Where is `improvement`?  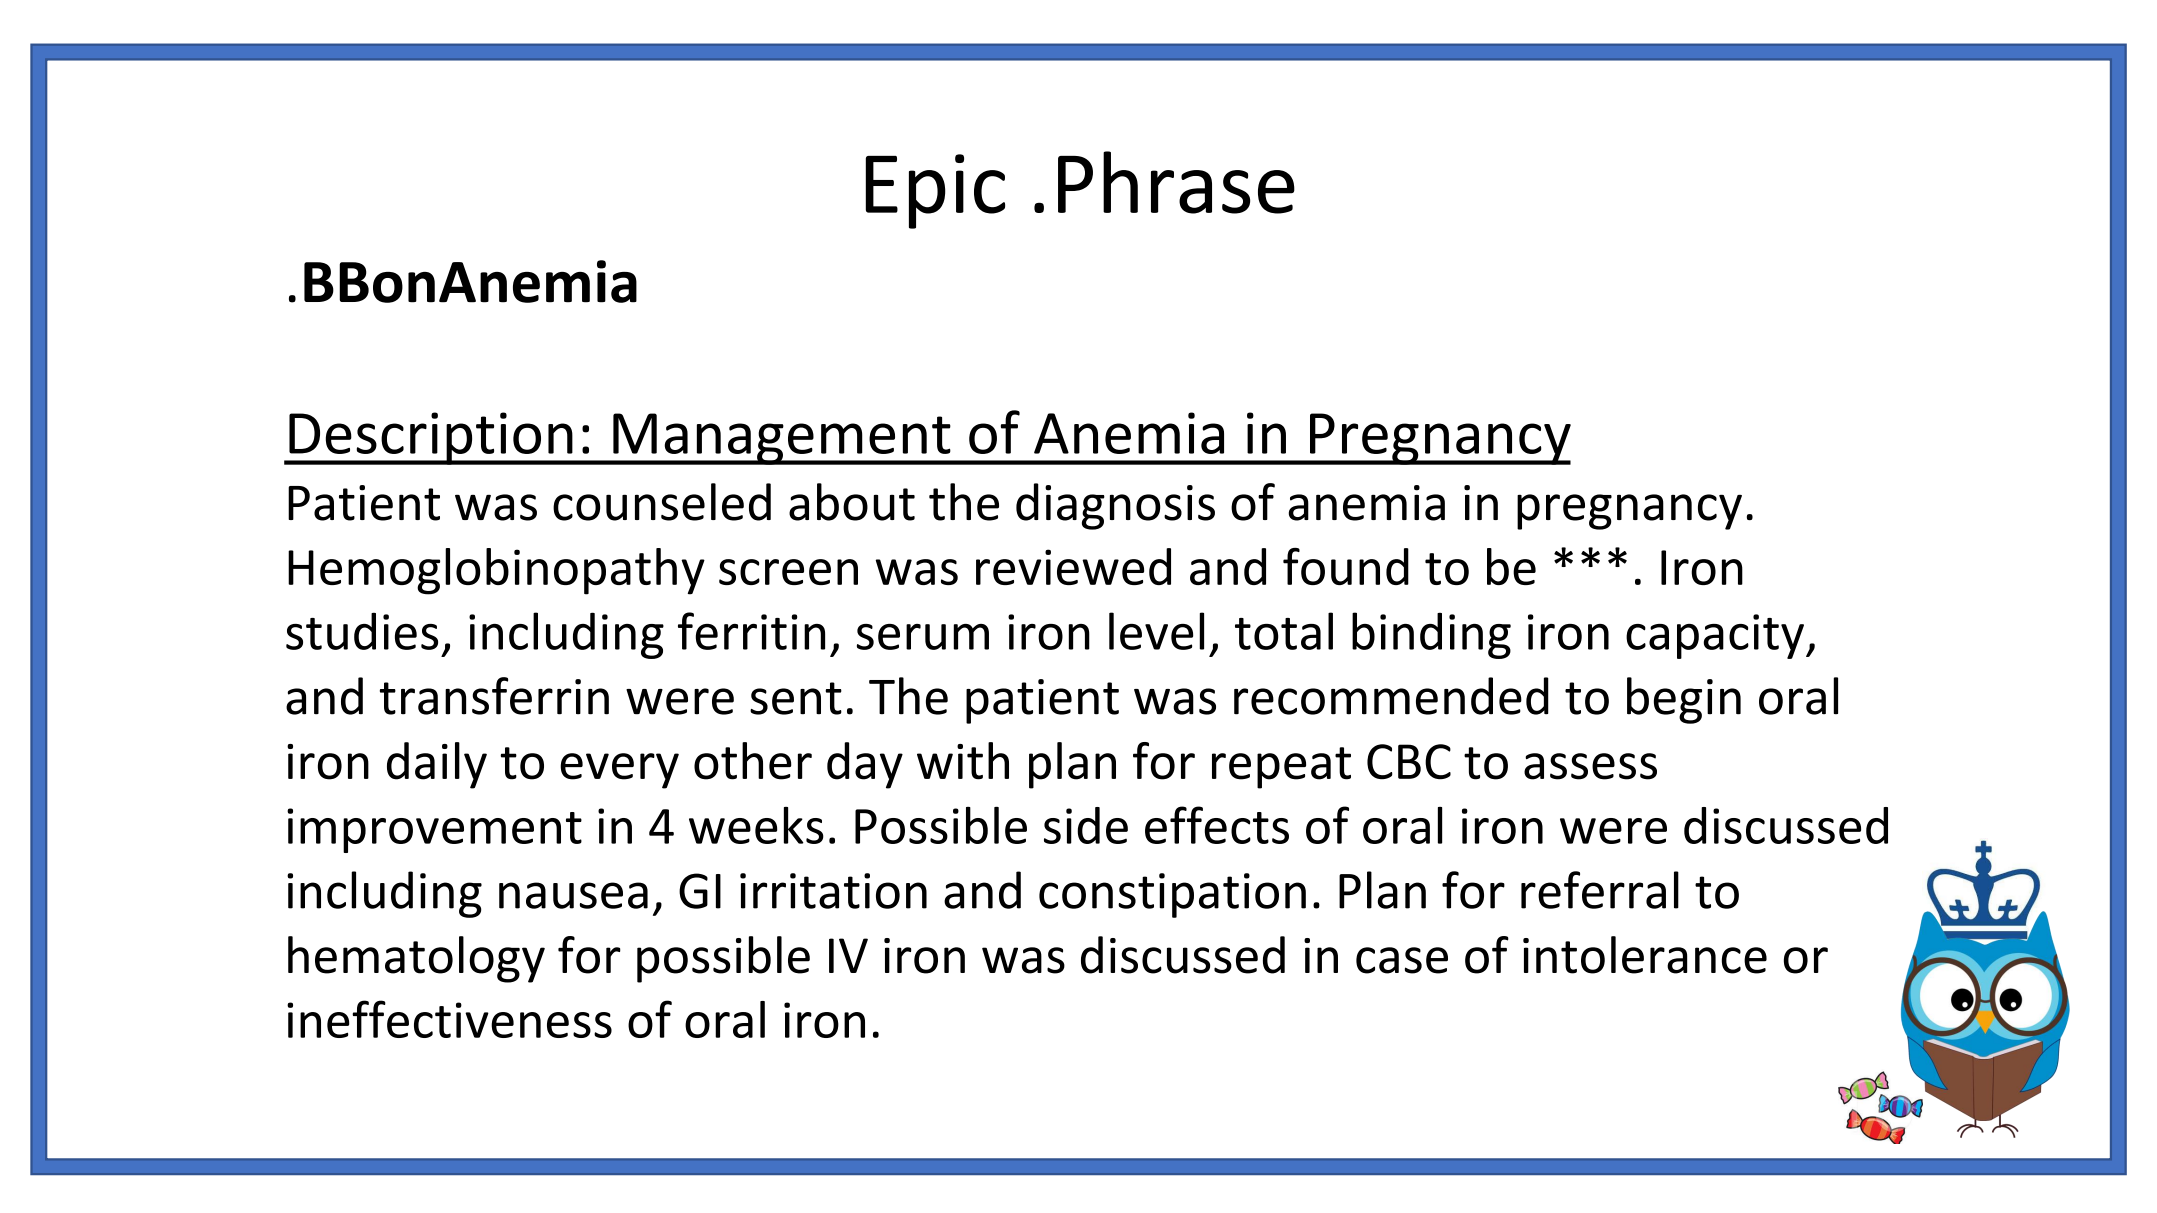 improvement is located at coordinates (434, 830).
